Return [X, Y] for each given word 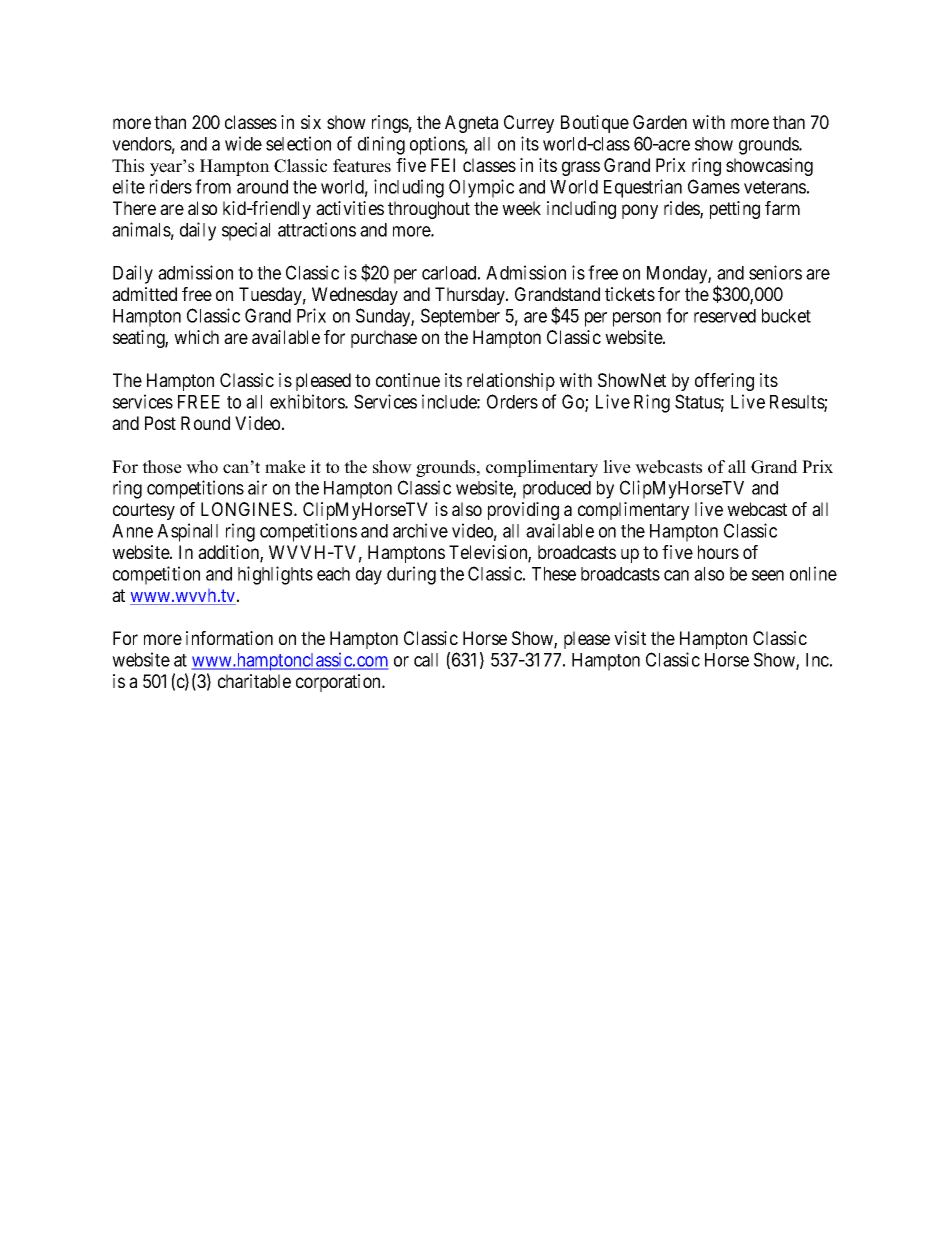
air [257, 487]
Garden [660, 122]
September [460, 317]
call [426, 660]
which [196, 337]
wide [243, 143]
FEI [443, 165]
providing [523, 511]
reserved [725, 316]
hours [718, 552]
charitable [254, 681]
